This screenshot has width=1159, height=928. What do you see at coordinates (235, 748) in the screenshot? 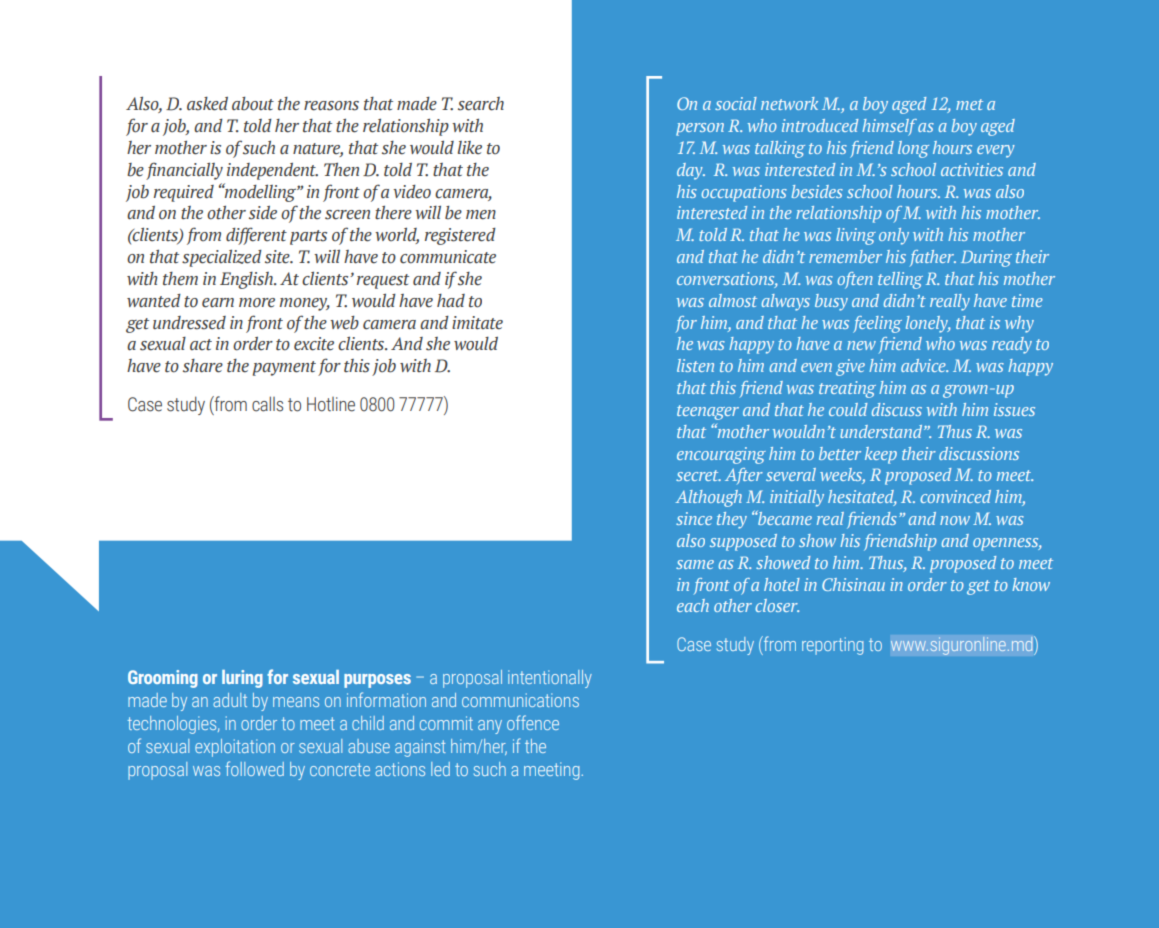
I see `exploitation` at bounding box center [235, 748].
